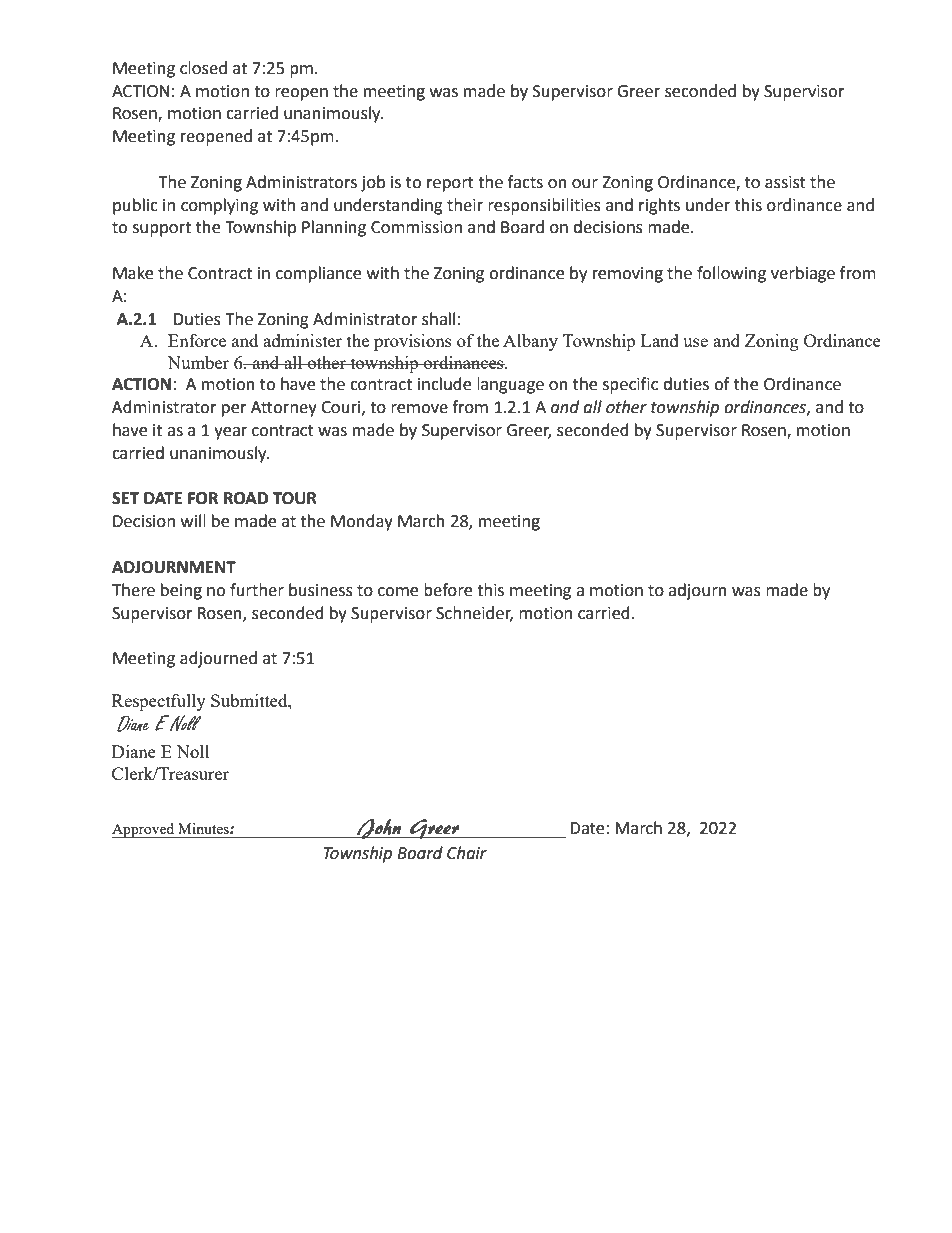 The height and width of the document is (1233, 952). Describe the element at coordinates (448, 590) in the document. I see `before` at that location.
